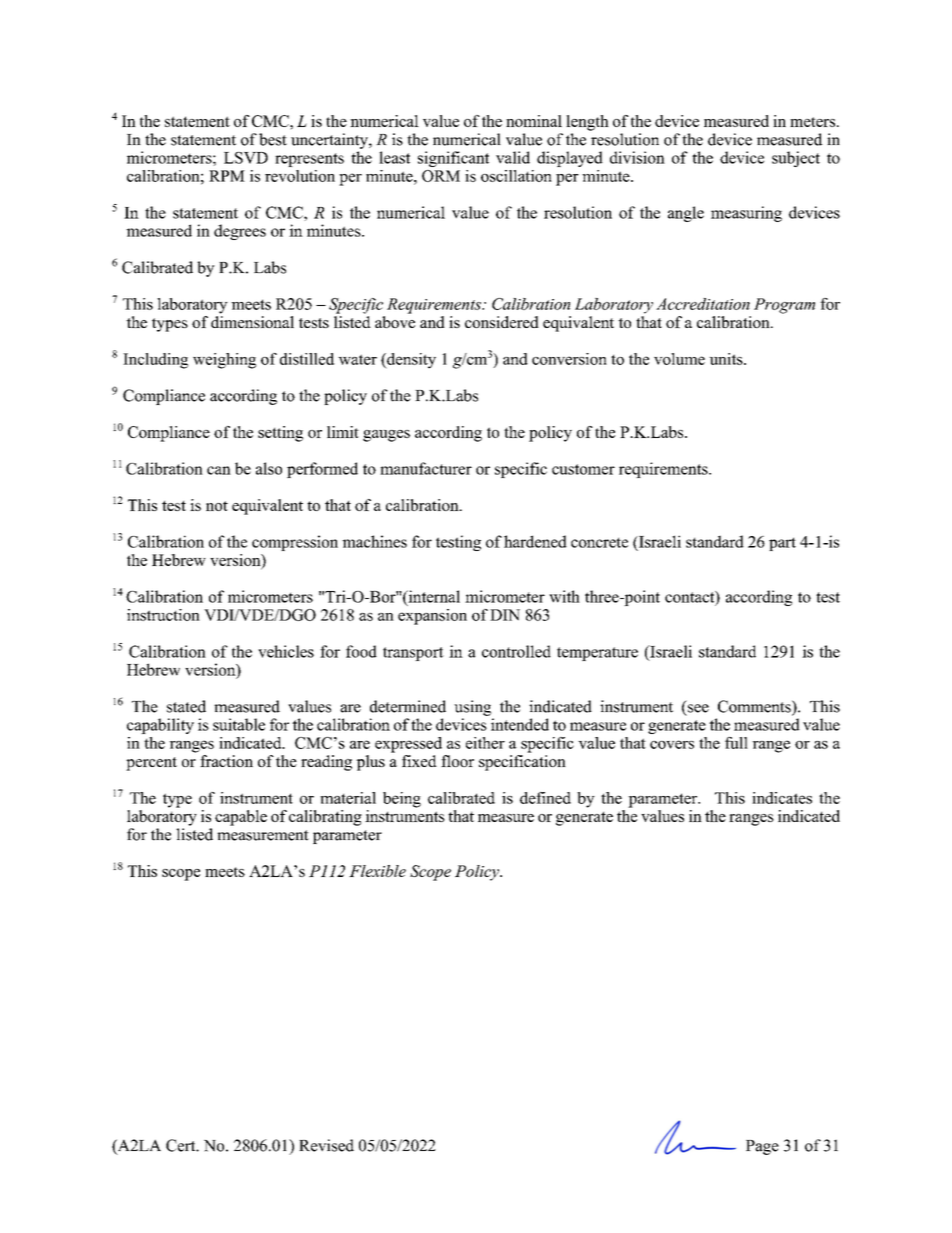 Image resolution: width=952 pixels, height=1233 pixels. What do you see at coordinates (457, 761) in the image?
I see `floor` at bounding box center [457, 761].
